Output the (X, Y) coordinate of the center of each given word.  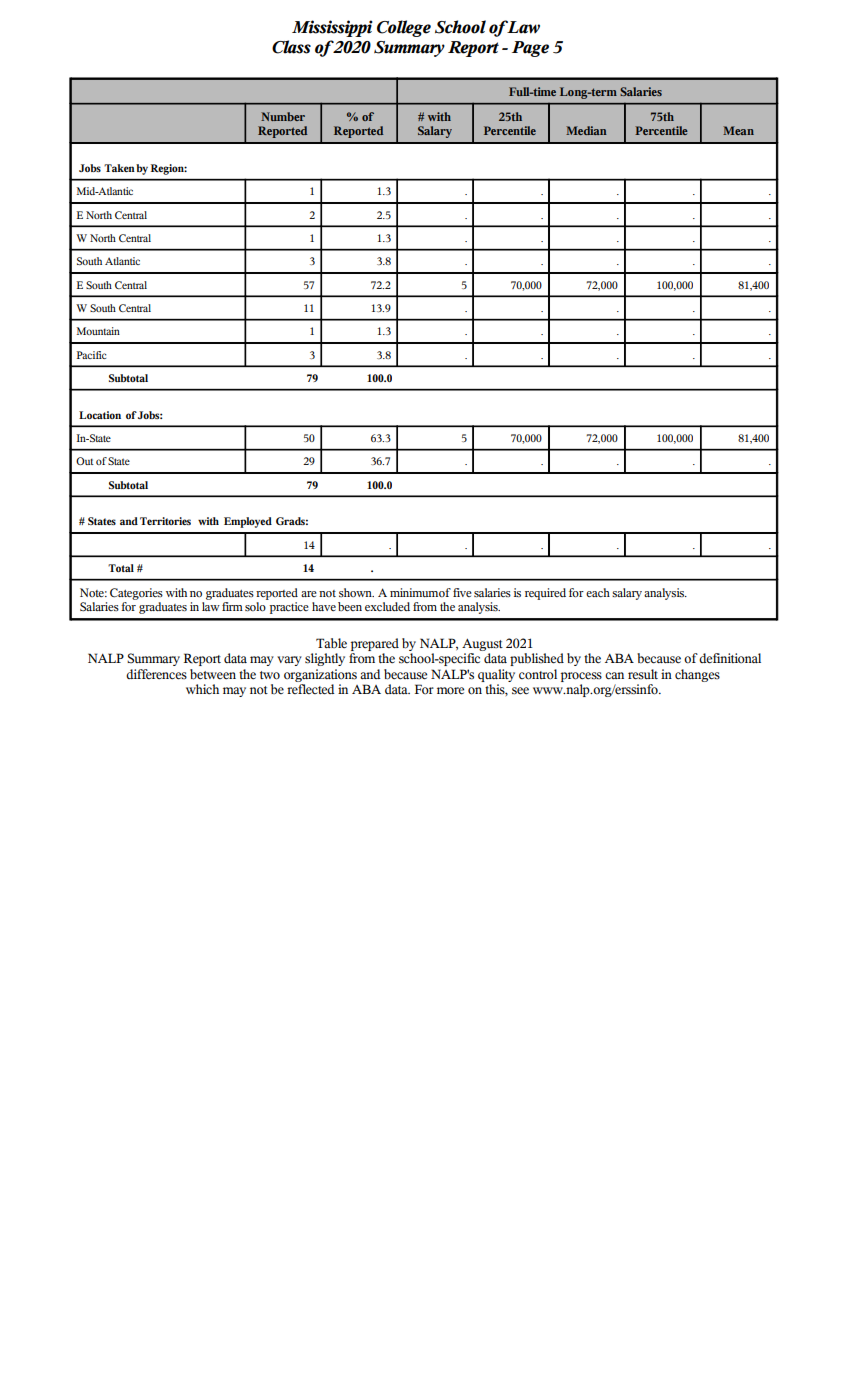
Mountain (98, 331)
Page (530, 49)
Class (291, 47)
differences (156, 674)
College (404, 28)
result (643, 674)
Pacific (91, 355)
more (450, 691)
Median (586, 130)
